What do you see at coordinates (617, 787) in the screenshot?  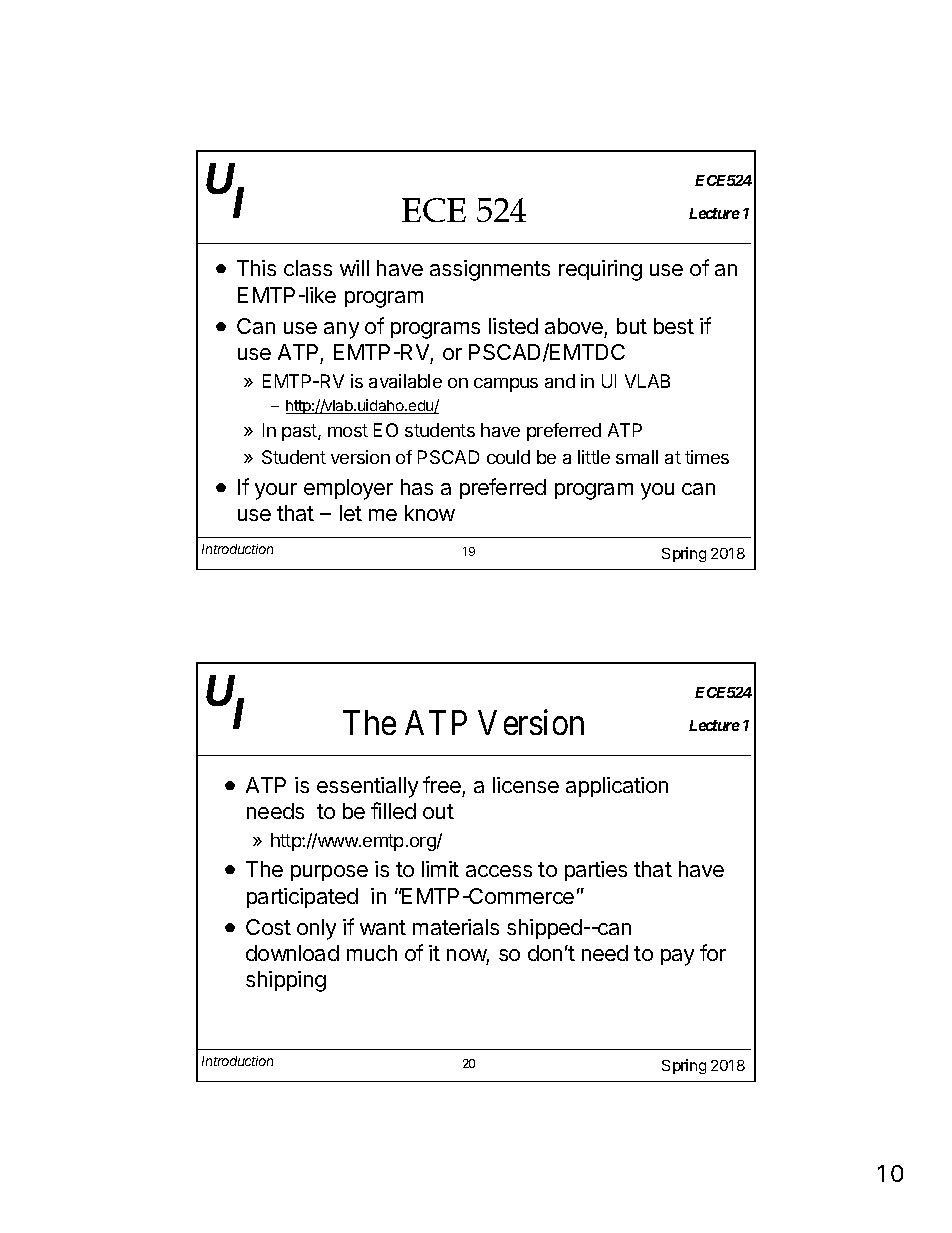 I see `application` at bounding box center [617, 787].
